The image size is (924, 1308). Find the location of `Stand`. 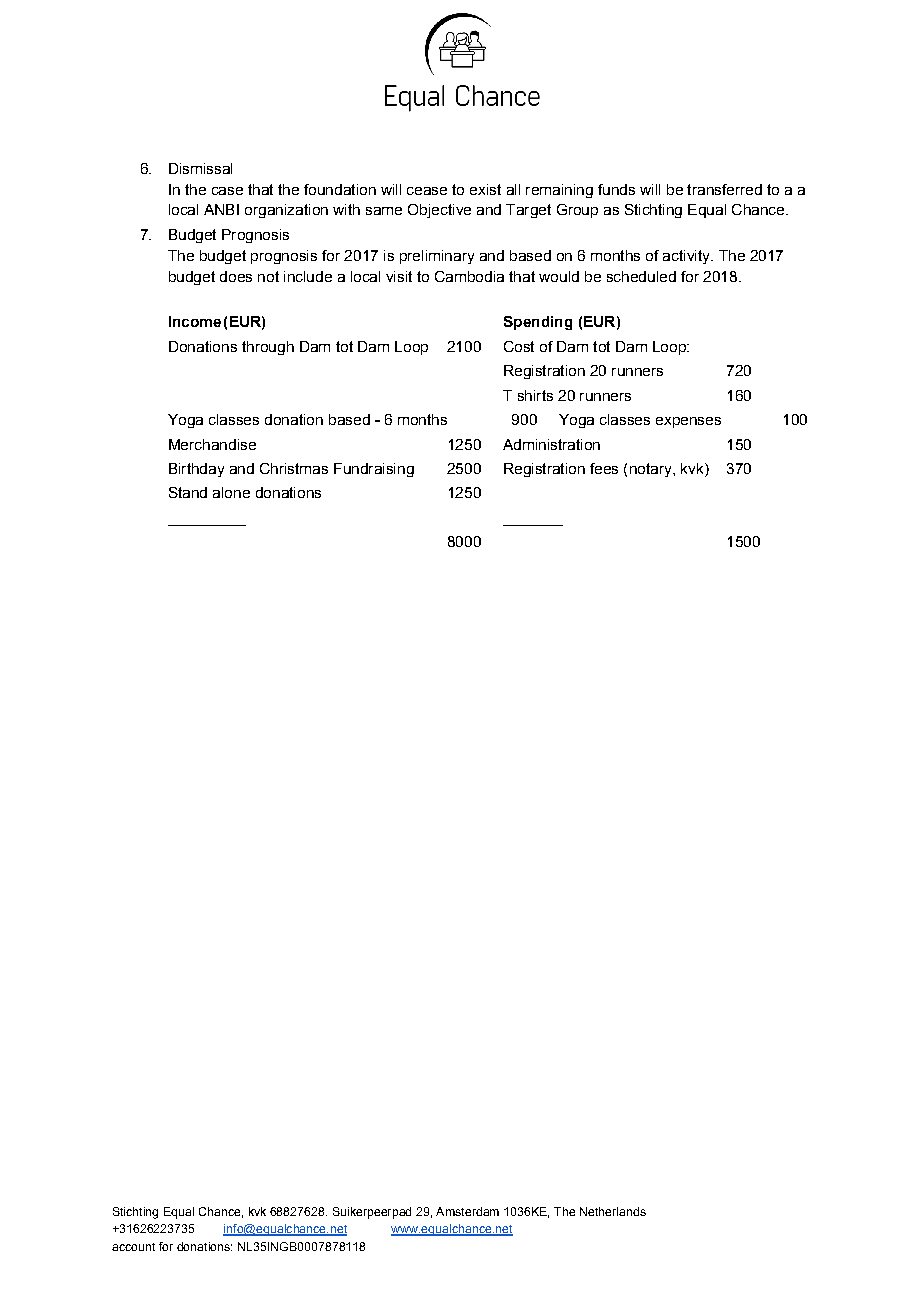

Stand is located at coordinates (188, 492).
